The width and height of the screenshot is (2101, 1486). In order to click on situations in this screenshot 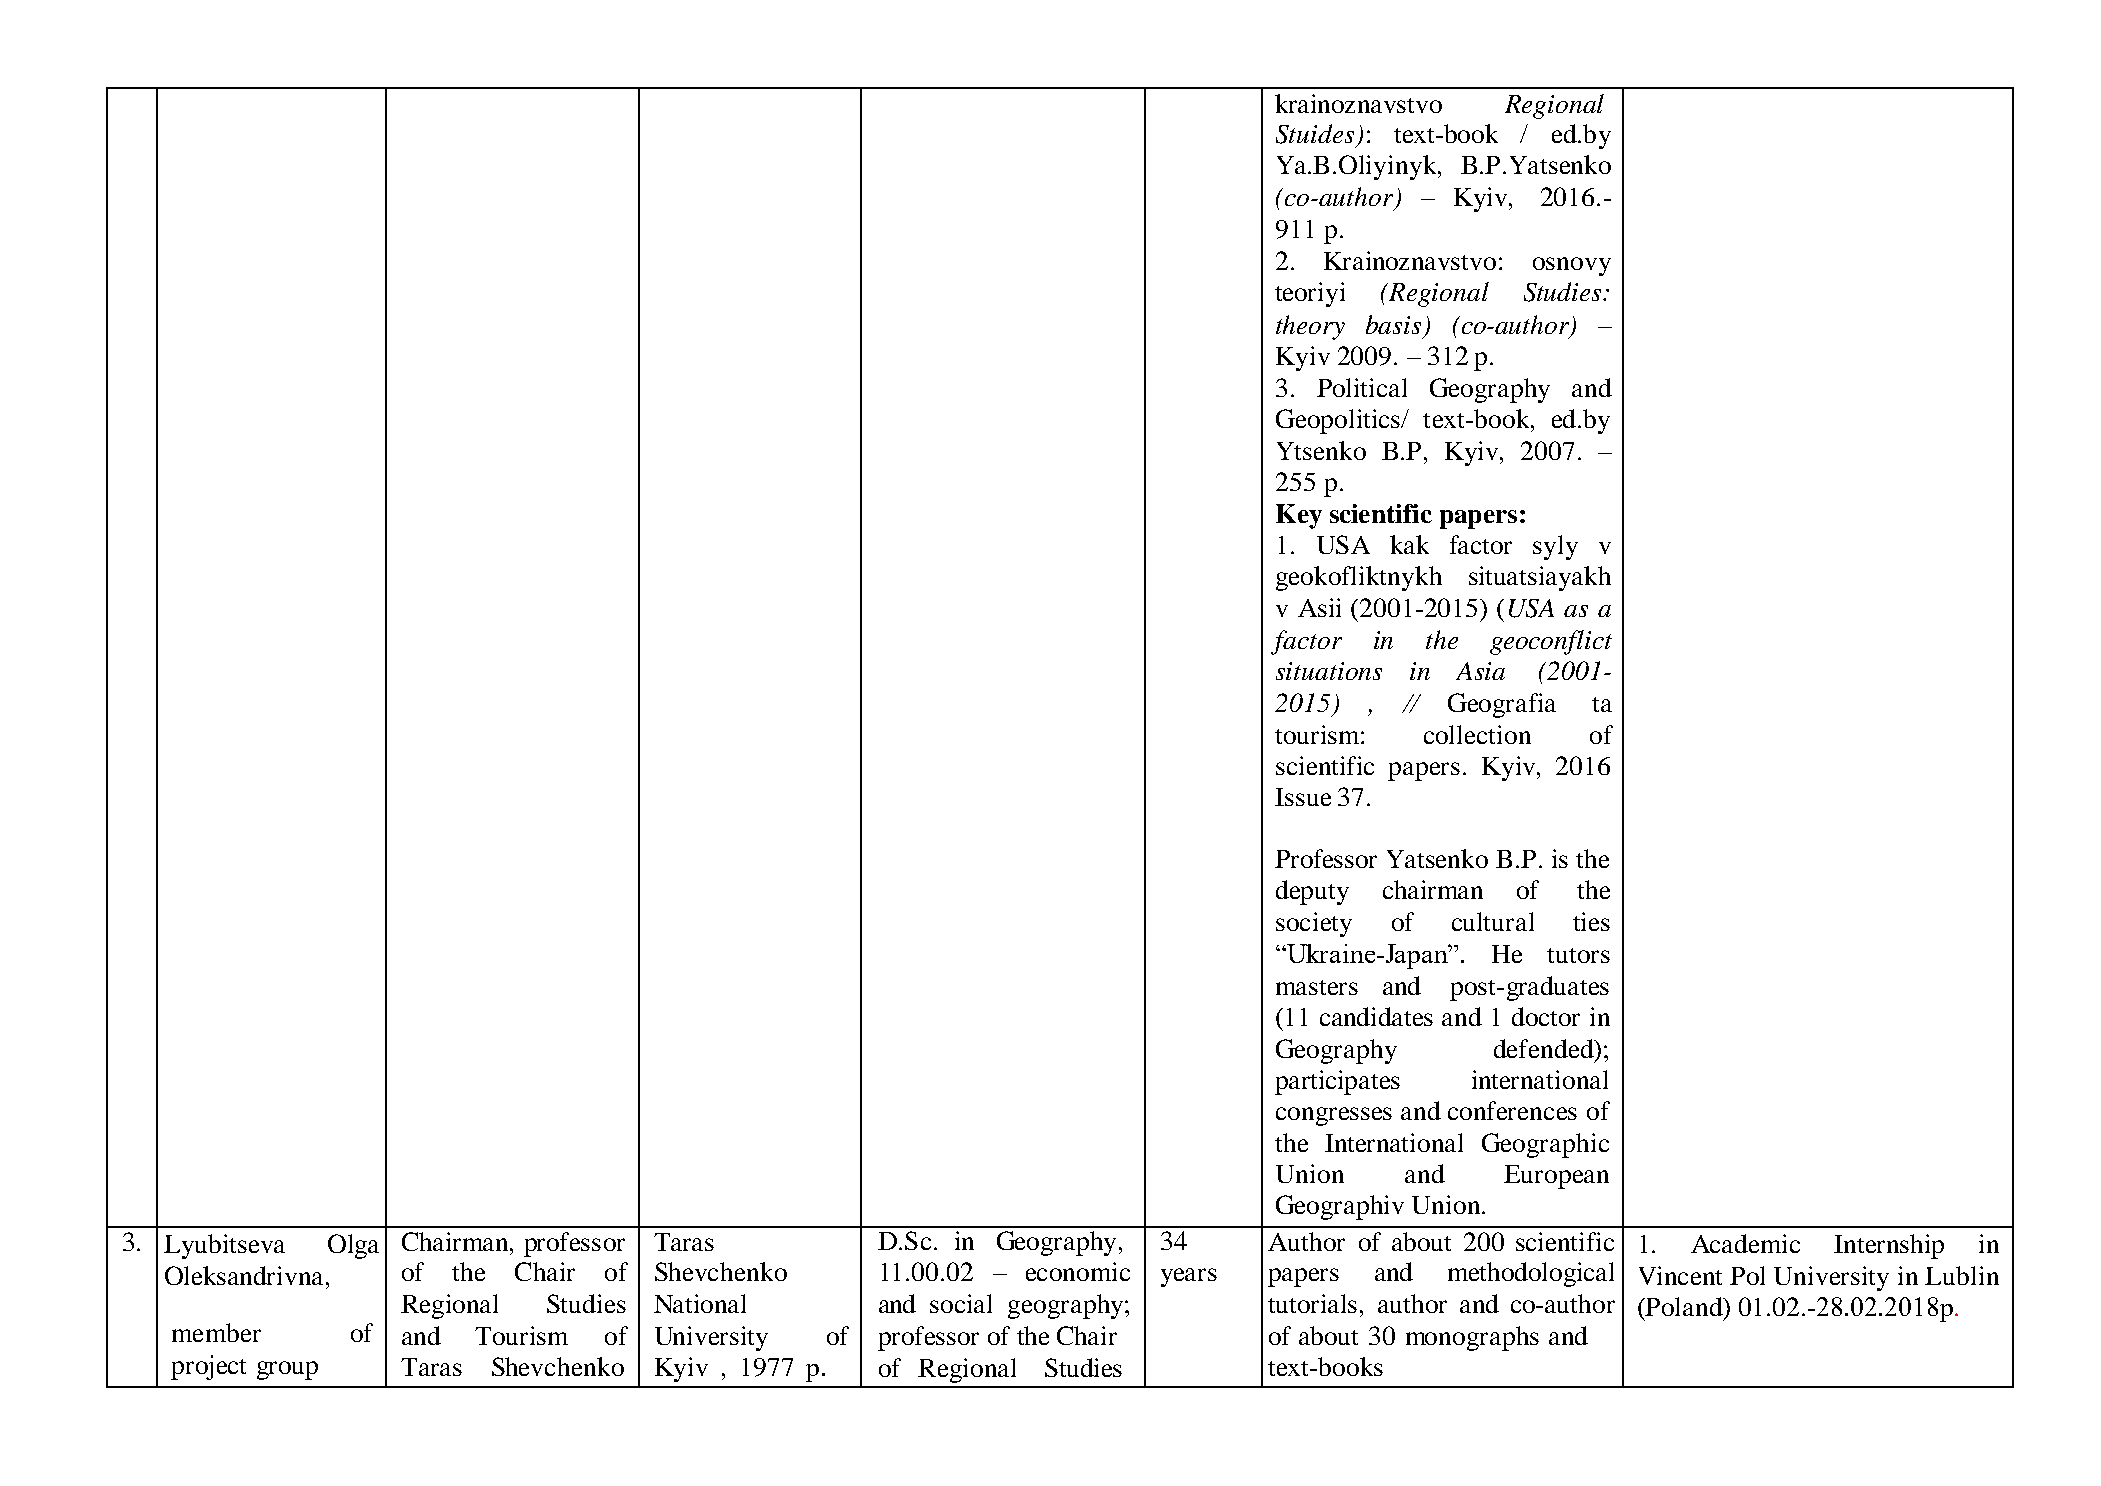, I will do `click(1329, 671)`.
